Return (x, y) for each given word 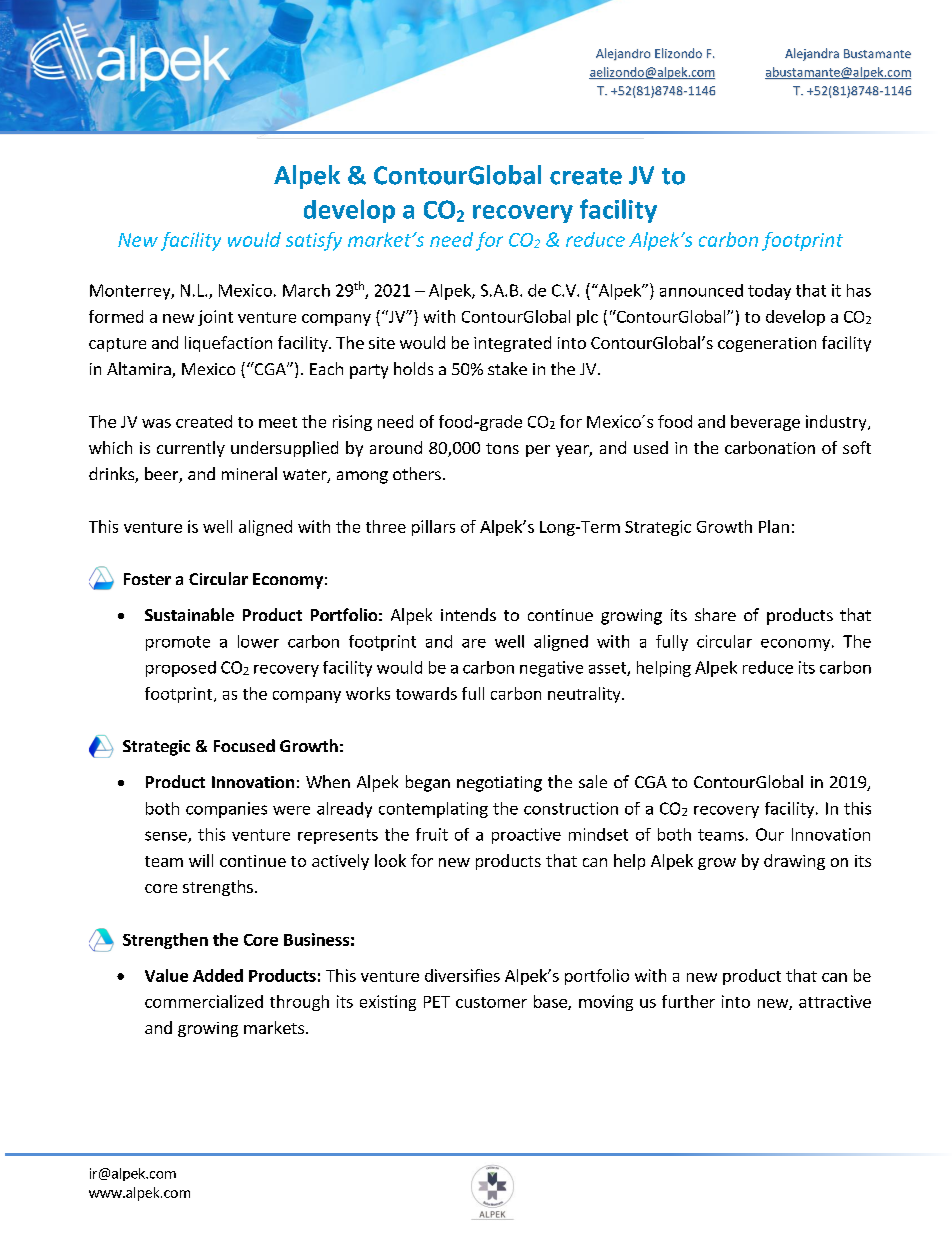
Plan (774, 526)
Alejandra (812, 54)
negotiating (499, 784)
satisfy (314, 241)
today (769, 292)
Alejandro (623, 54)
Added (218, 975)
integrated (512, 344)
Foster (147, 579)
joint (215, 318)
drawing (794, 862)
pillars (433, 528)
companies (226, 810)
